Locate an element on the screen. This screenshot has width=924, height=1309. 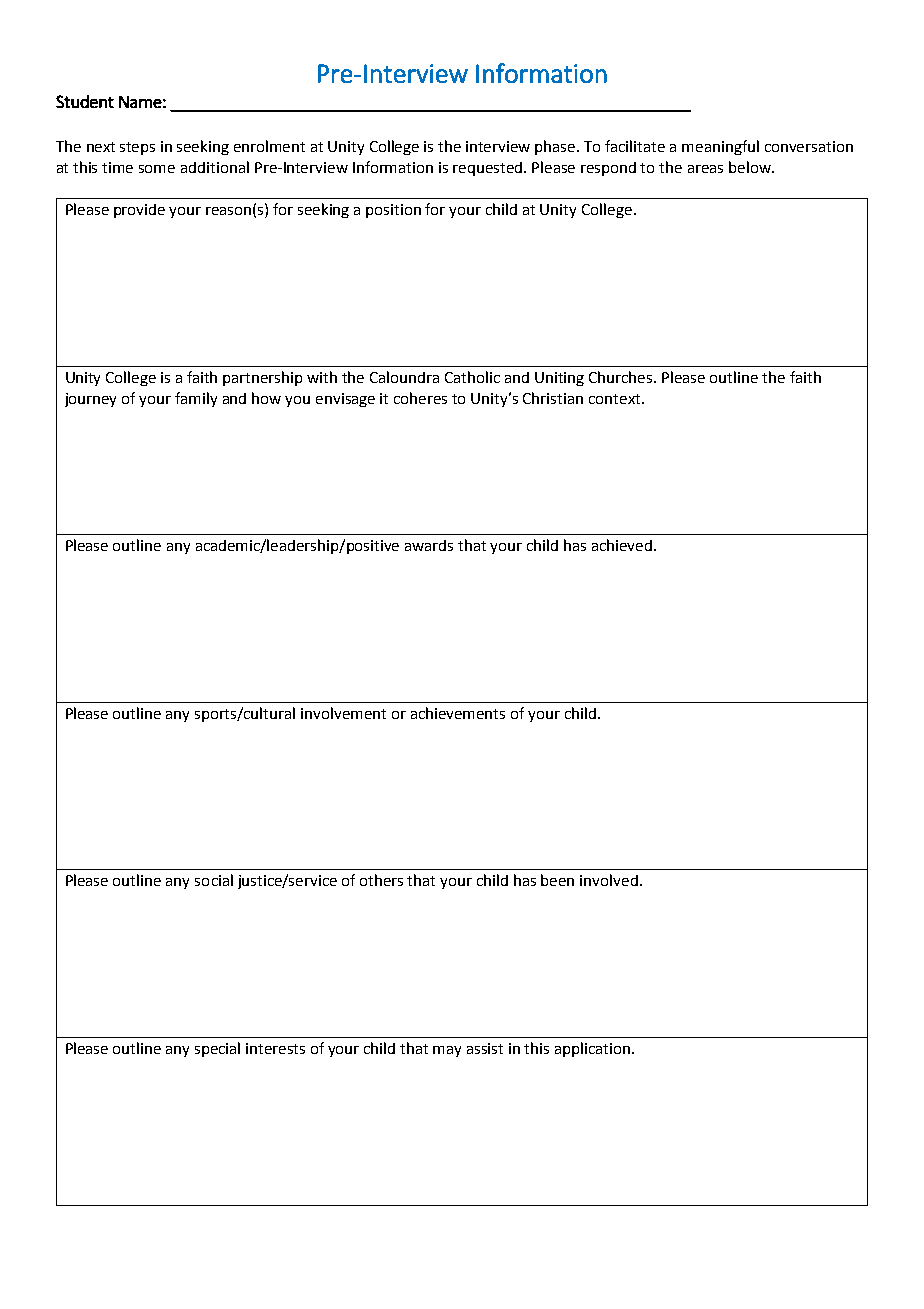
may is located at coordinates (447, 1051).
